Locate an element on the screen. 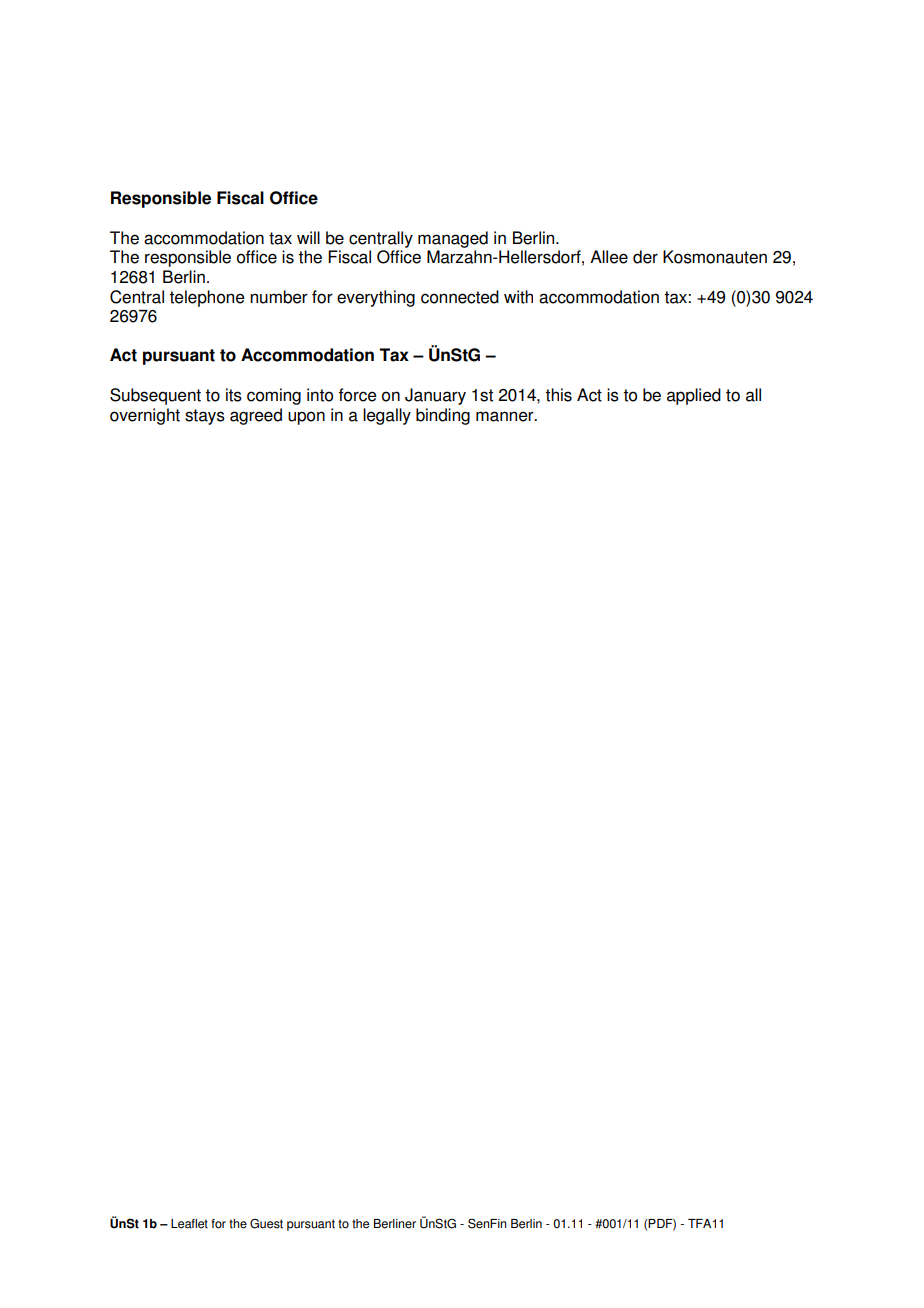 The width and height of the screenshot is (924, 1308). stays is located at coordinates (205, 417).
